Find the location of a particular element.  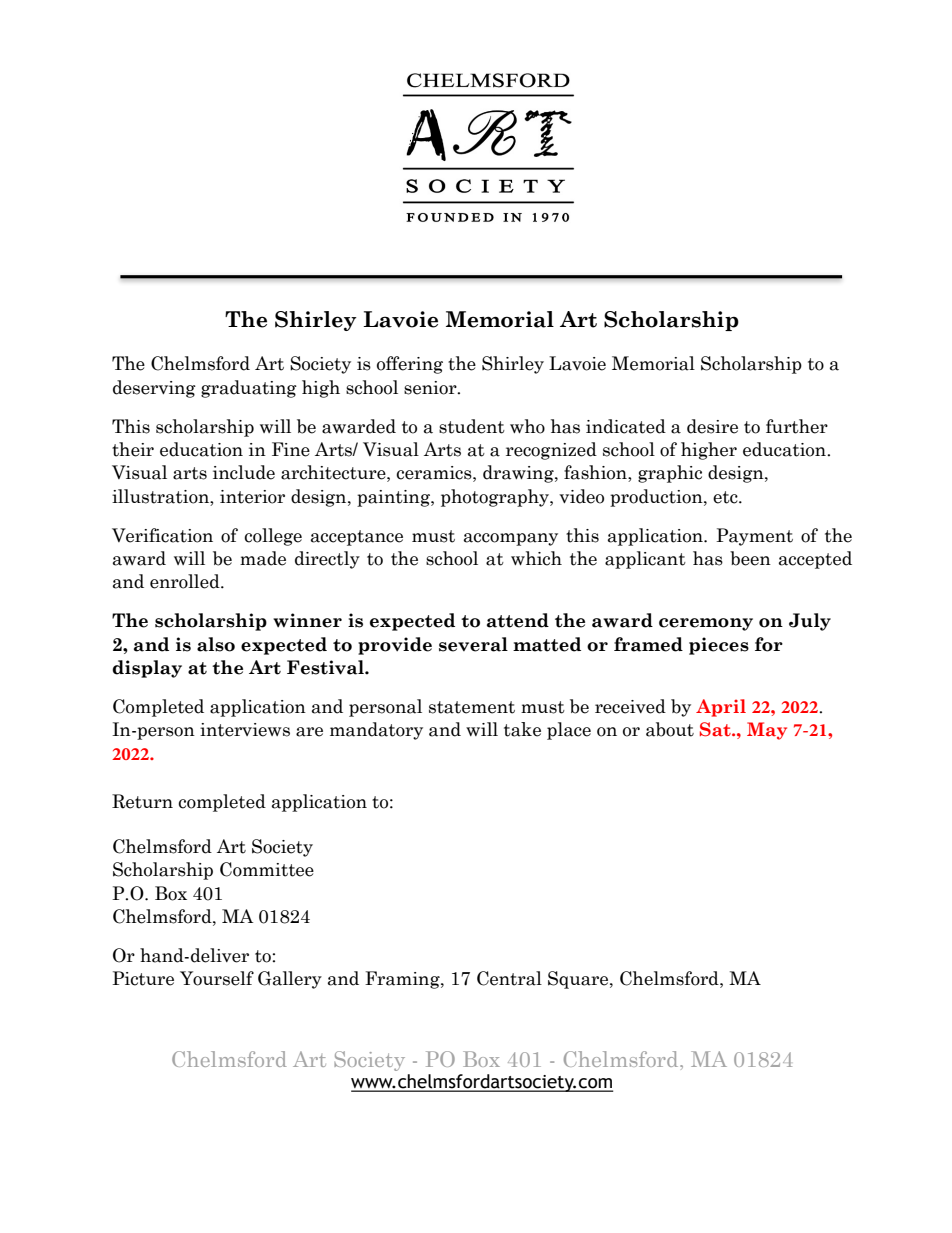

Yourself is located at coordinates (217, 978).
